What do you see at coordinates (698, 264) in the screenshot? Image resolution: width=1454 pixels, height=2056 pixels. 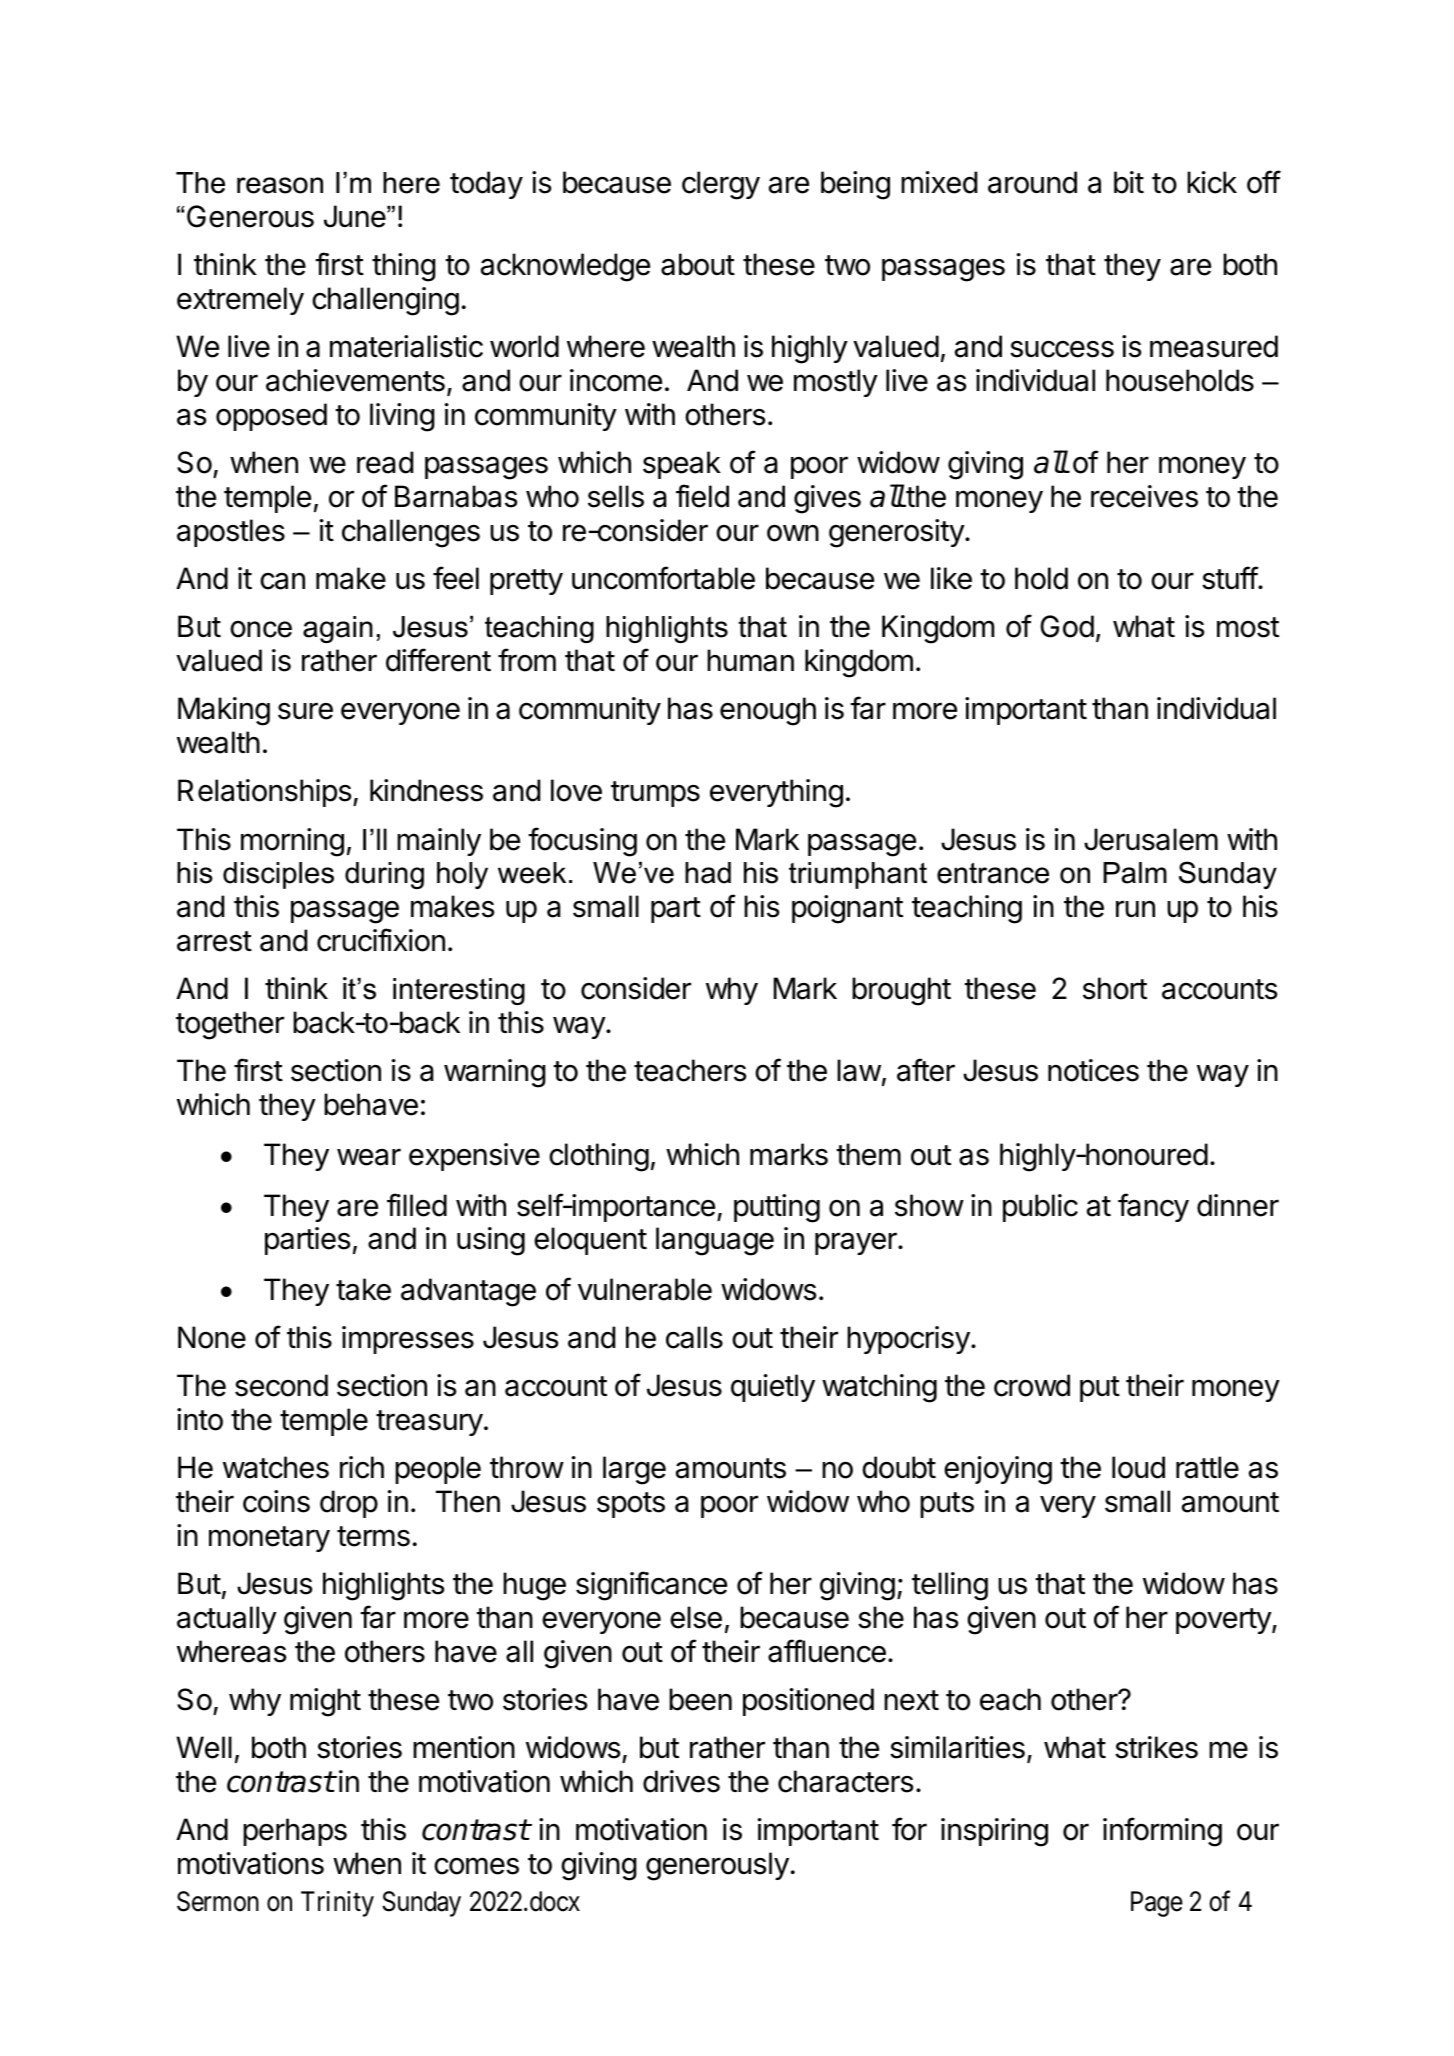 I see `about` at bounding box center [698, 264].
